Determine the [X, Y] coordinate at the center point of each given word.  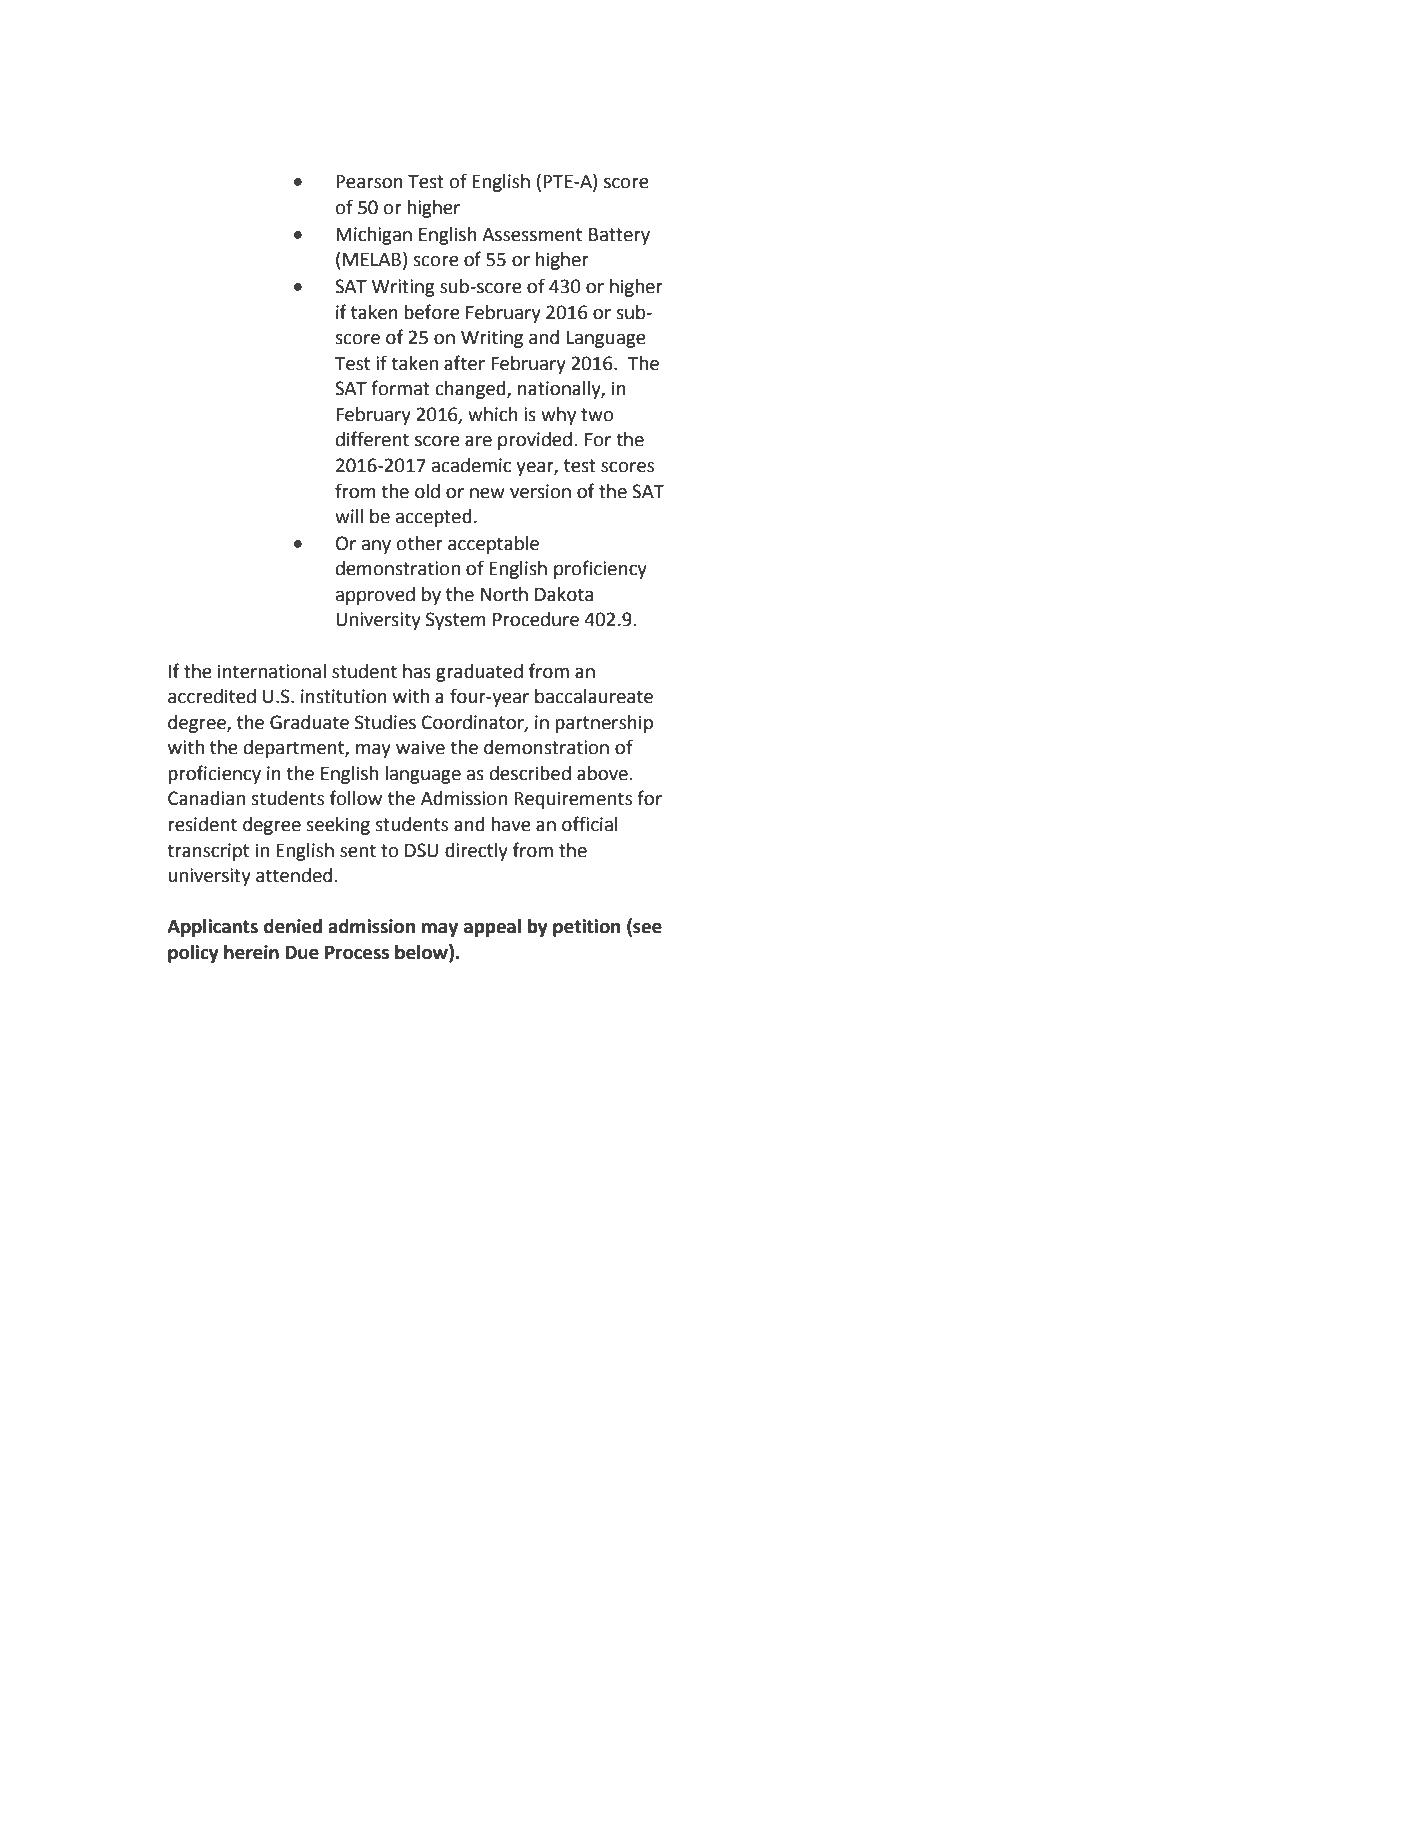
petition [586, 928]
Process [357, 953]
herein [251, 952]
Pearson [369, 182]
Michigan [374, 236]
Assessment [532, 235]
